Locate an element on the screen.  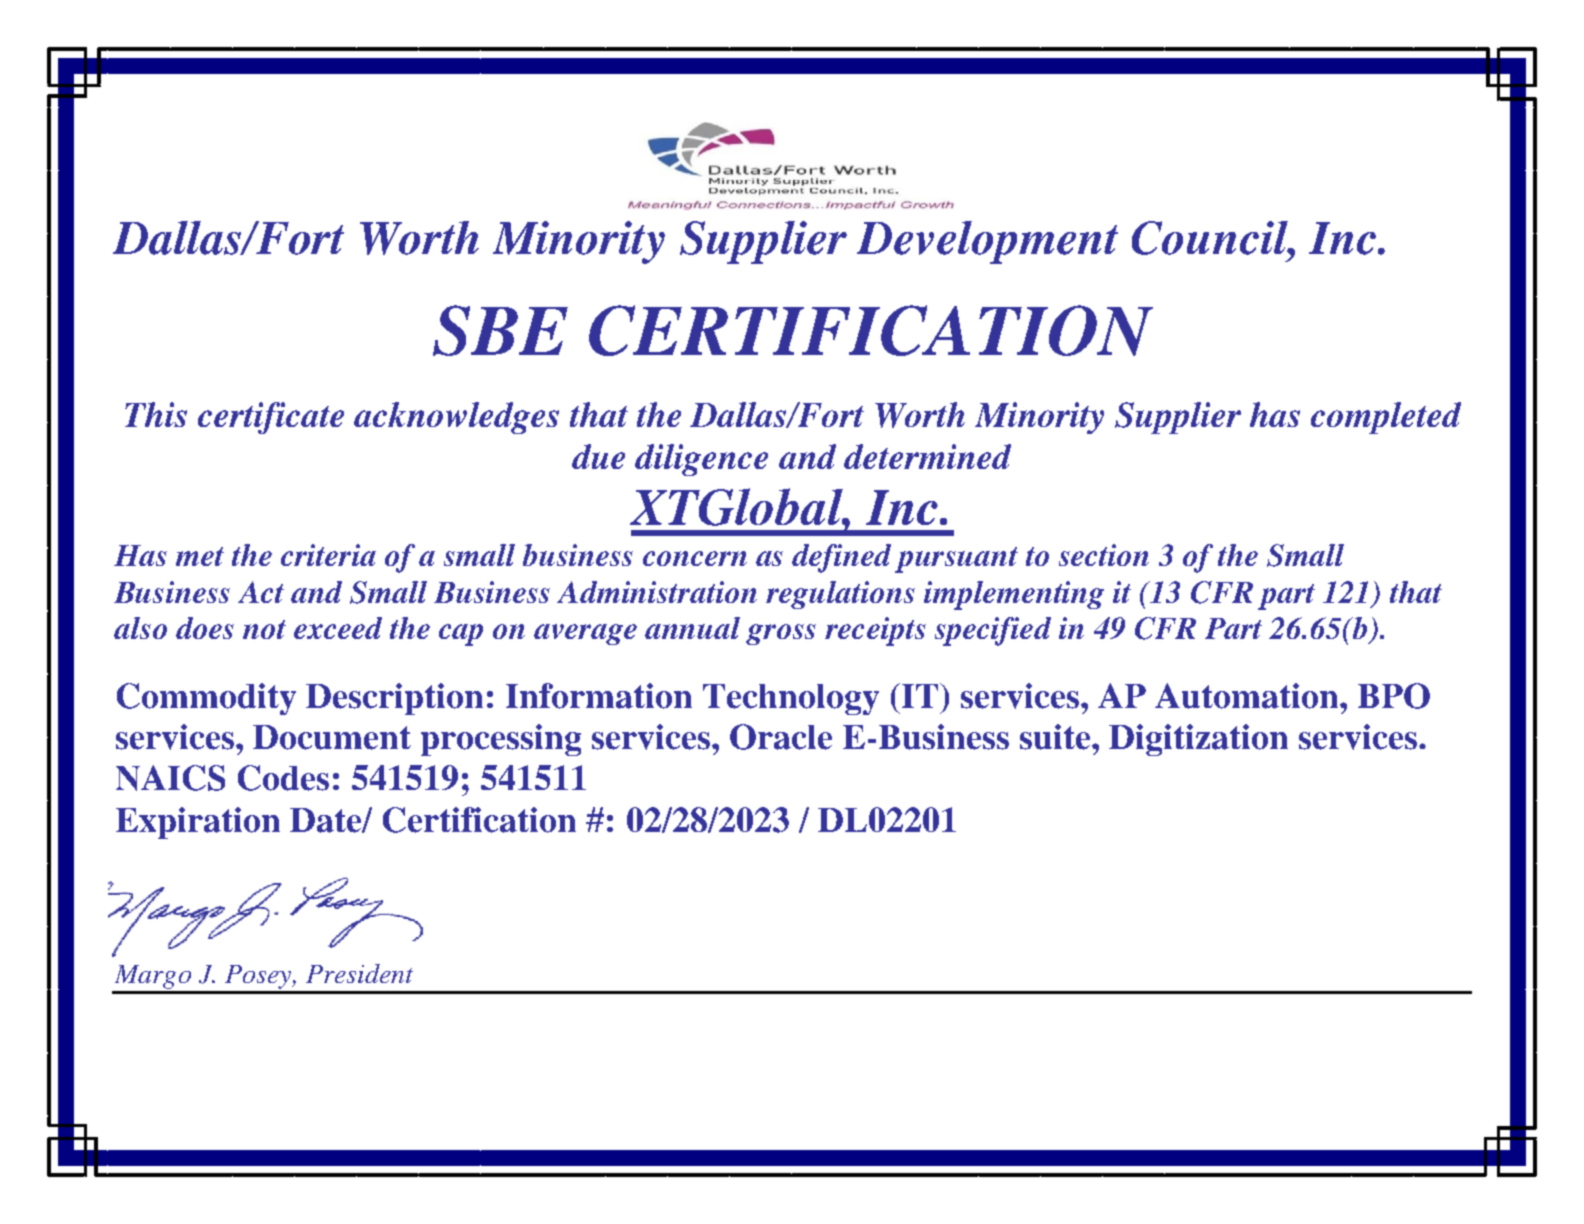
completed is located at coordinates (1386, 418).
